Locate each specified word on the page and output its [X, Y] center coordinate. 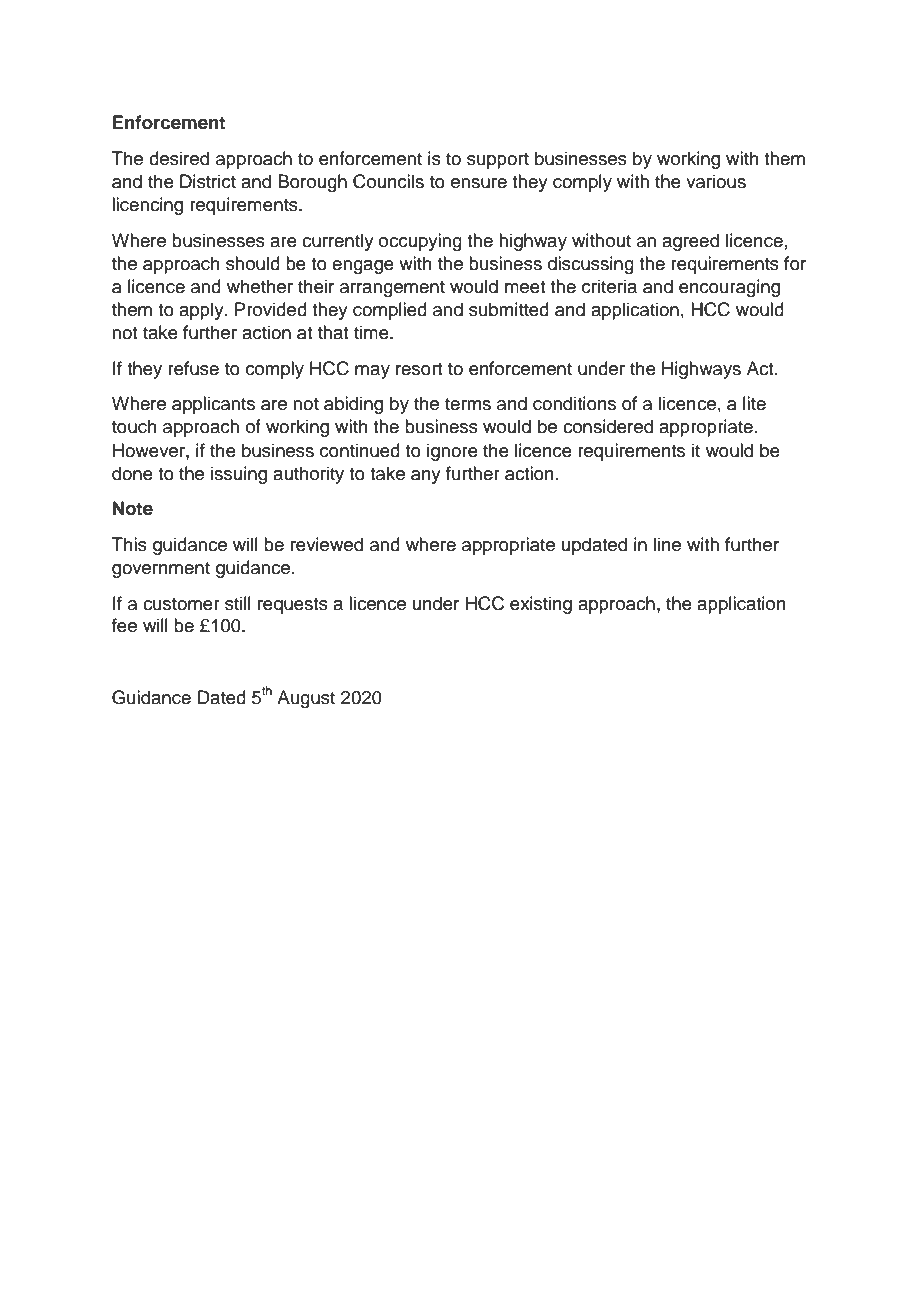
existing [541, 605]
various [716, 181]
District [208, 181]
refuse [193, 368]
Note [133, 508]
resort [419, 369]
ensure [479, 183]
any [426, 477]
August [306, 699]
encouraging [729, 288]
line [667, 544]
